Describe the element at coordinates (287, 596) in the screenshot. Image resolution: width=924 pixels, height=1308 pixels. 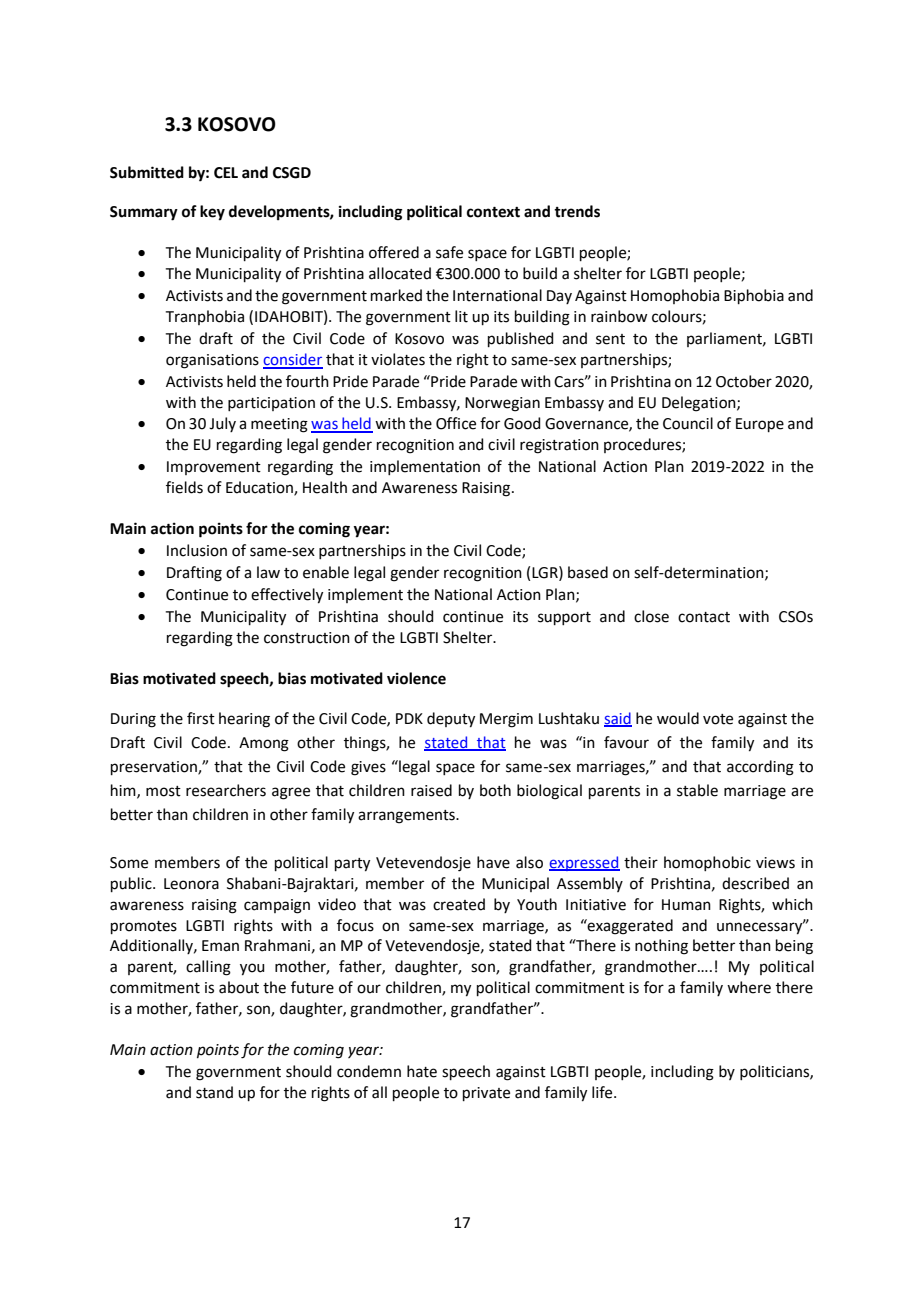
I see `effectively` at that location.
